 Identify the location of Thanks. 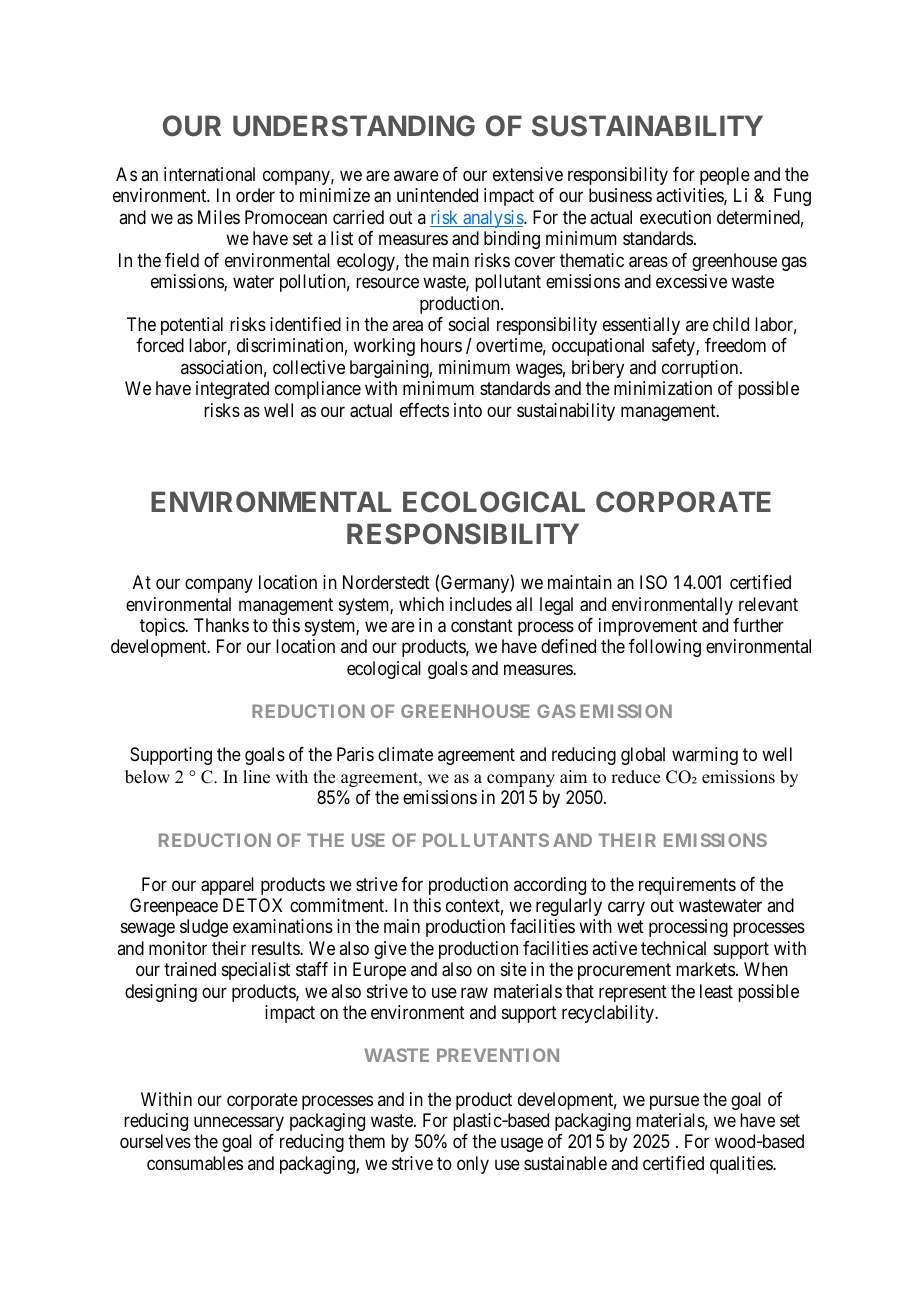
(221, 625).
